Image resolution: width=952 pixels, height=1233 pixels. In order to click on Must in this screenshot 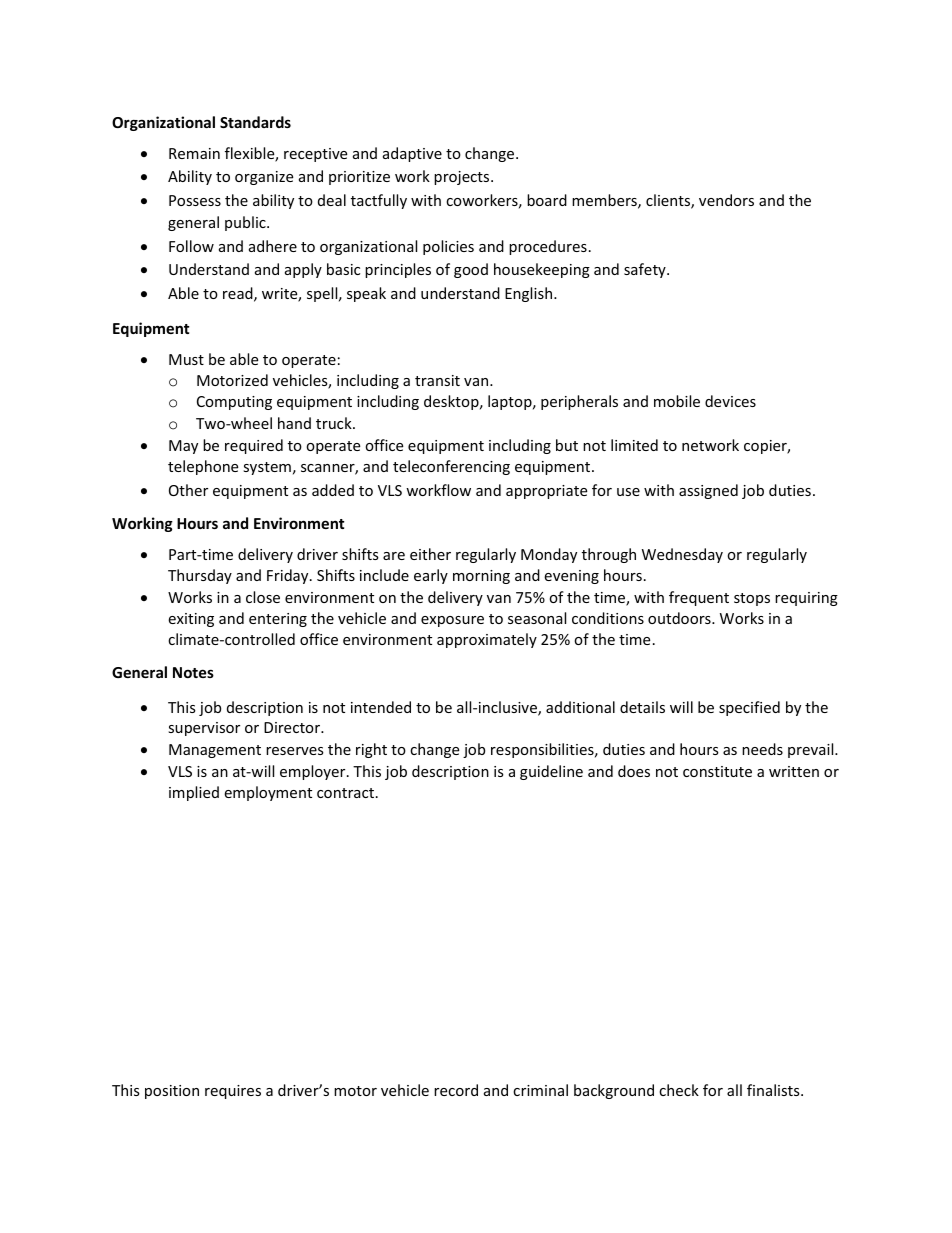, I will do `click(186, 359)`.
